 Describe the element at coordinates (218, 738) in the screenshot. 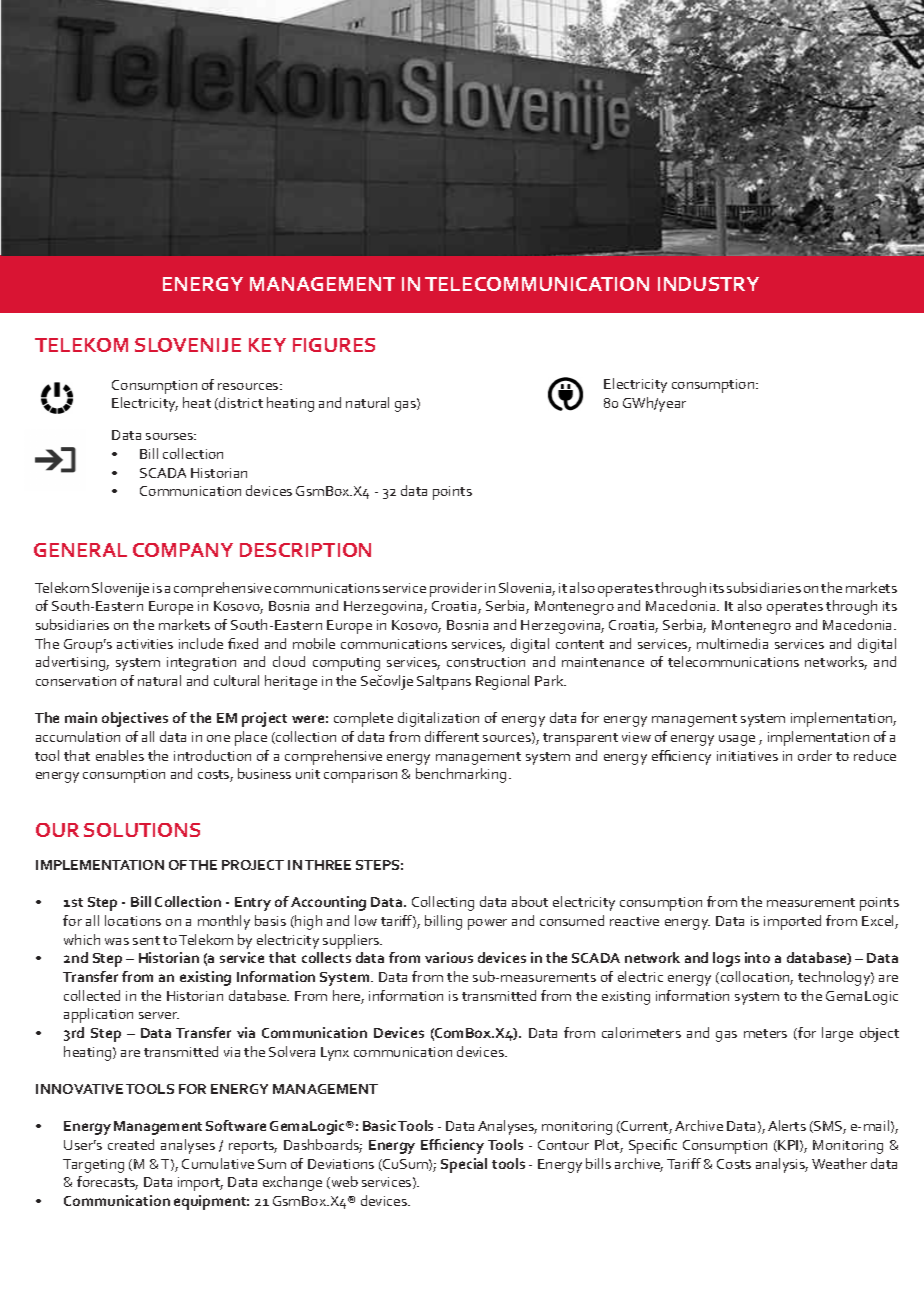

I see `one` at that location.
